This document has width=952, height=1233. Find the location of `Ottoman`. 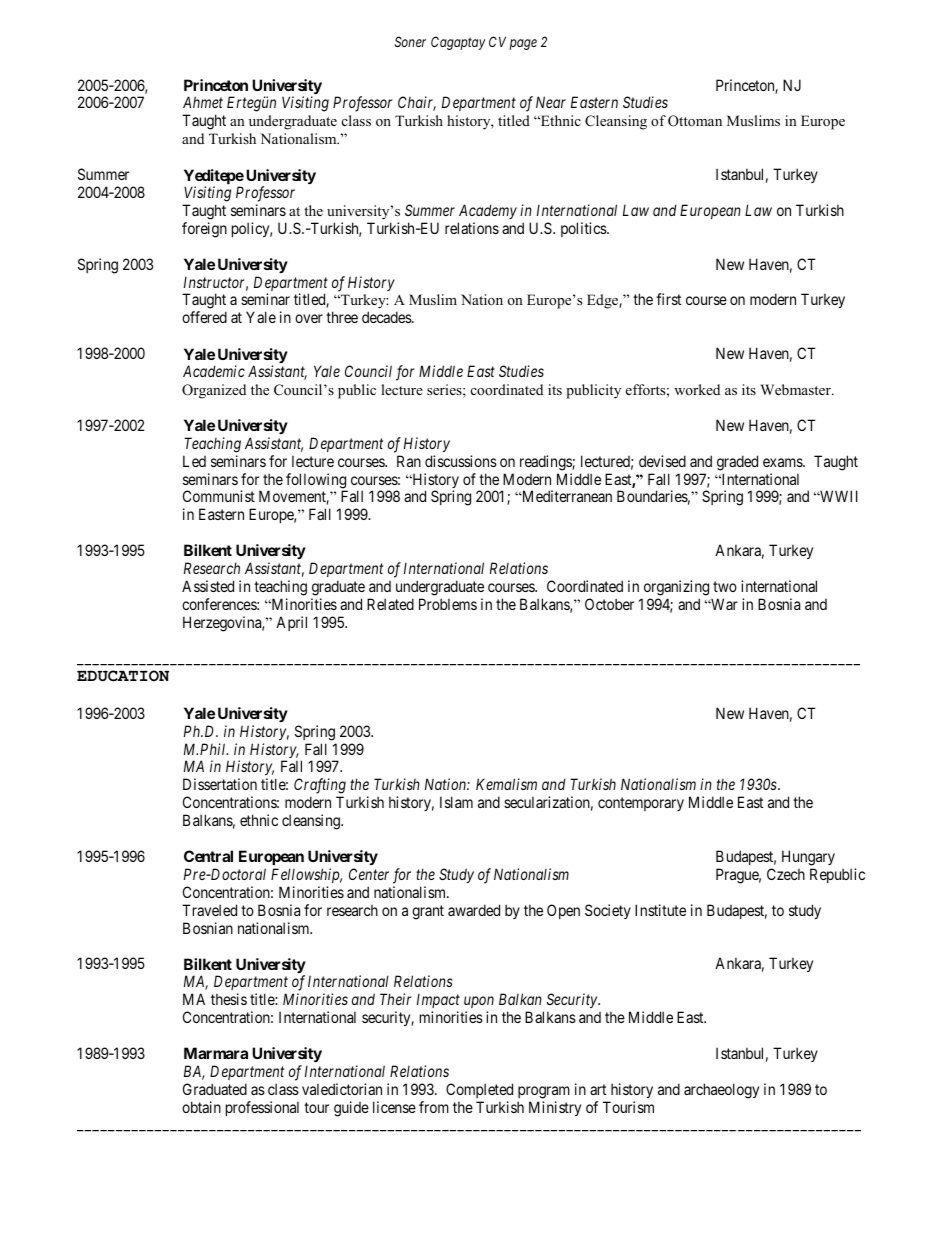

Ottoman is located at coordinates (695, 121).
